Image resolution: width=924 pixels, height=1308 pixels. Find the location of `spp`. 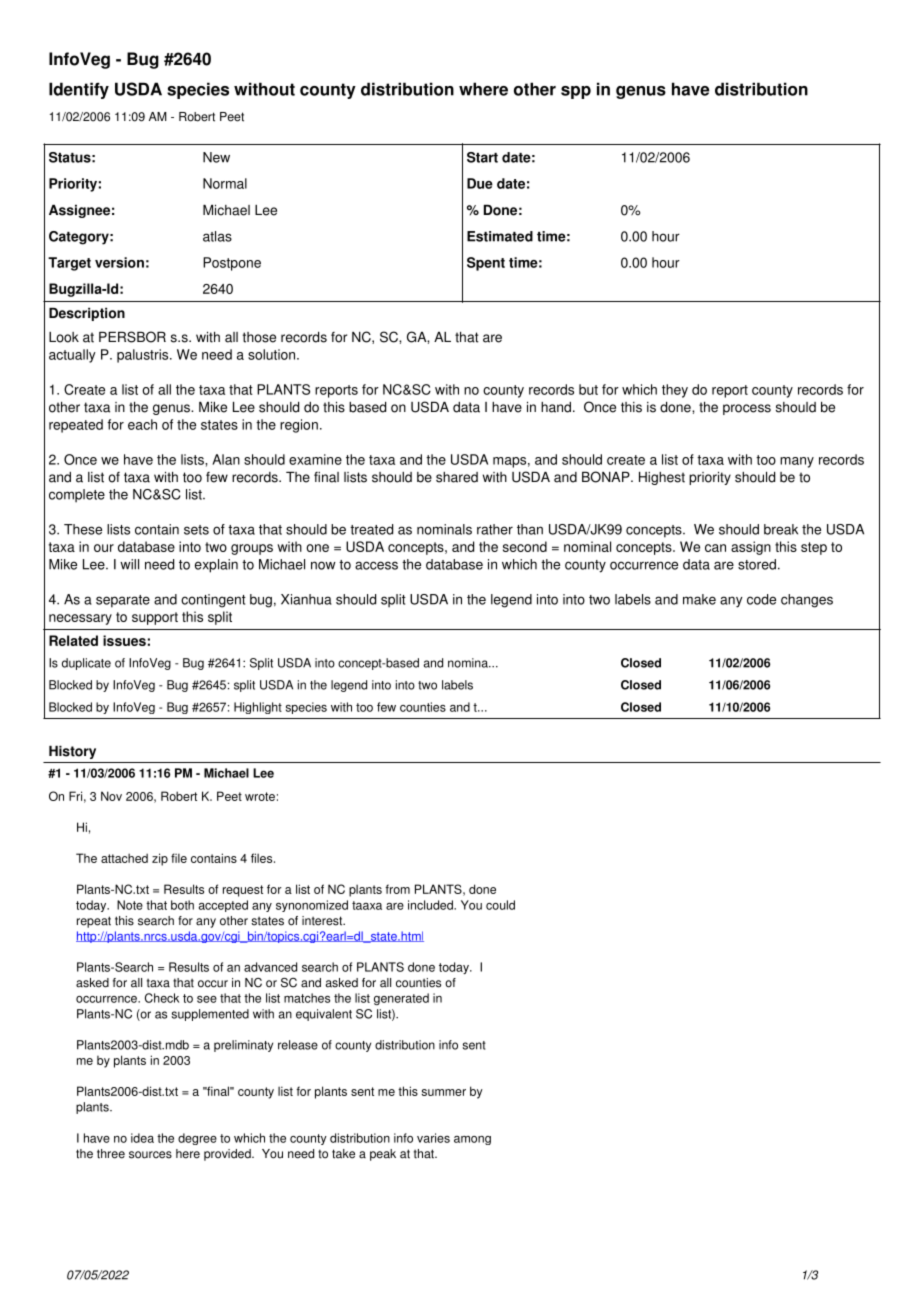

spp is located at coordinates (576, 92).
